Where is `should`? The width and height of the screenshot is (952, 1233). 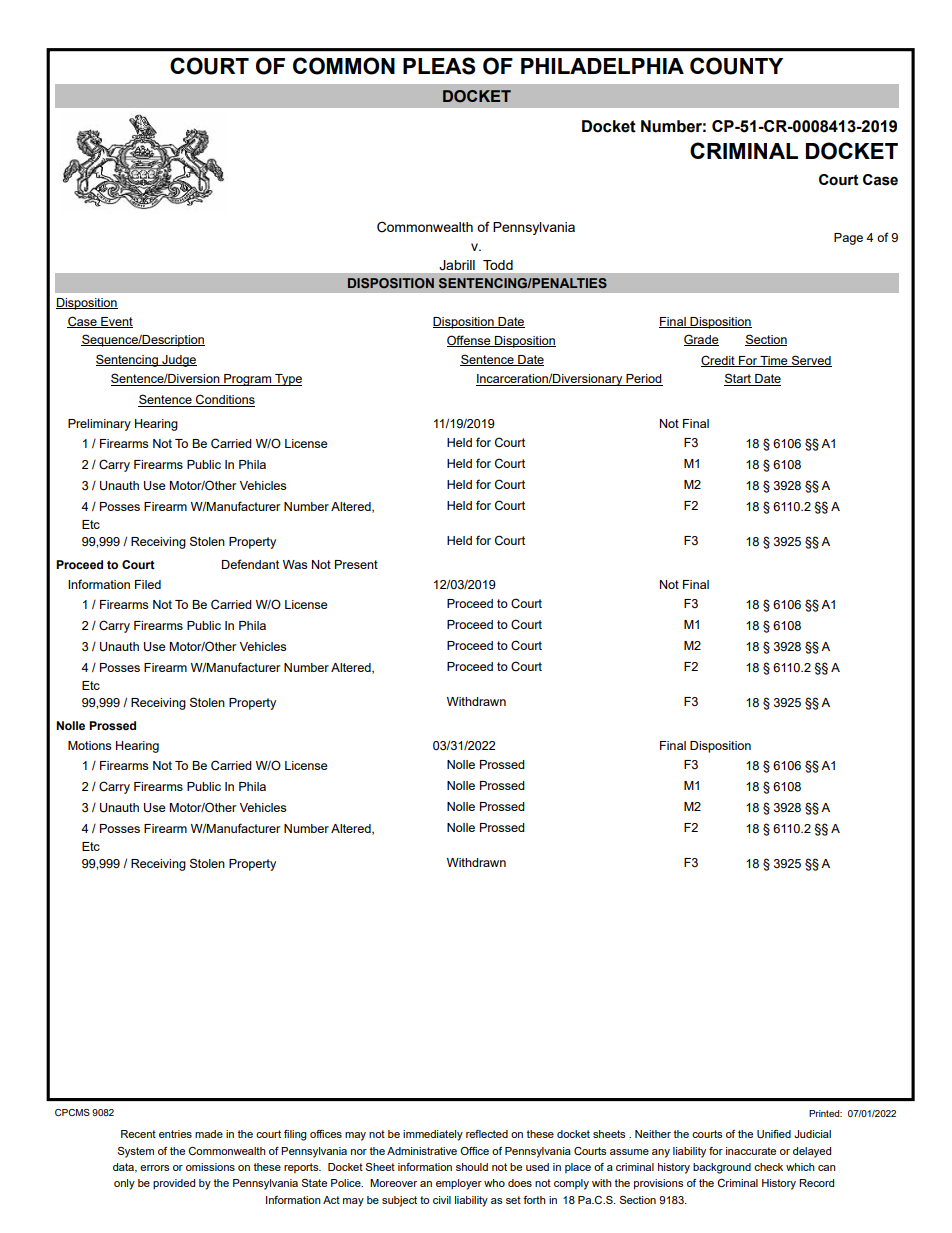
should is located at coordinates (472, 1167).
